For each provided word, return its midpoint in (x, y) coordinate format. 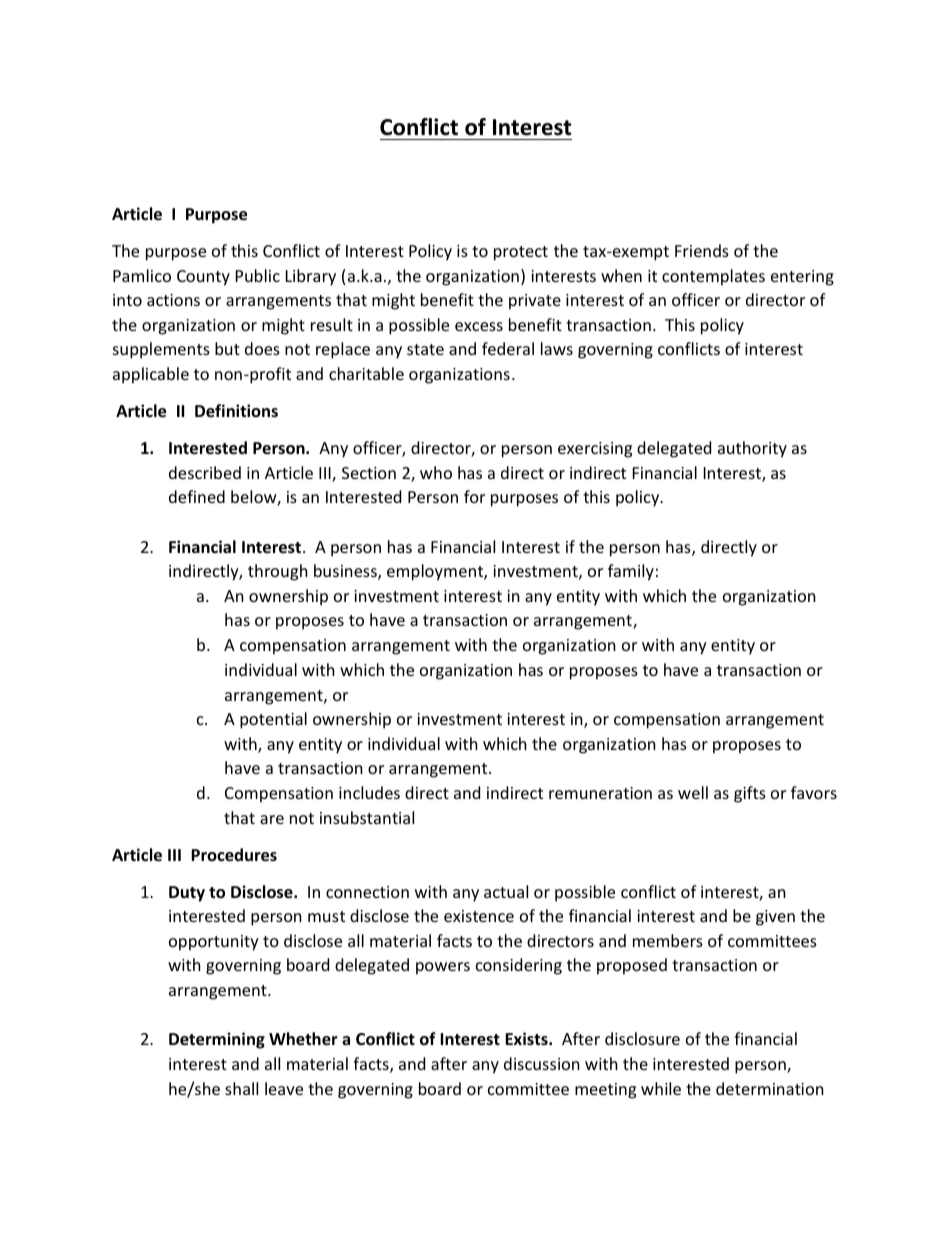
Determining (217, 1040)
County (203, 278)
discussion (542, 1063)
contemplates (713, 277)
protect (521, 253)
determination (770, 1088)
